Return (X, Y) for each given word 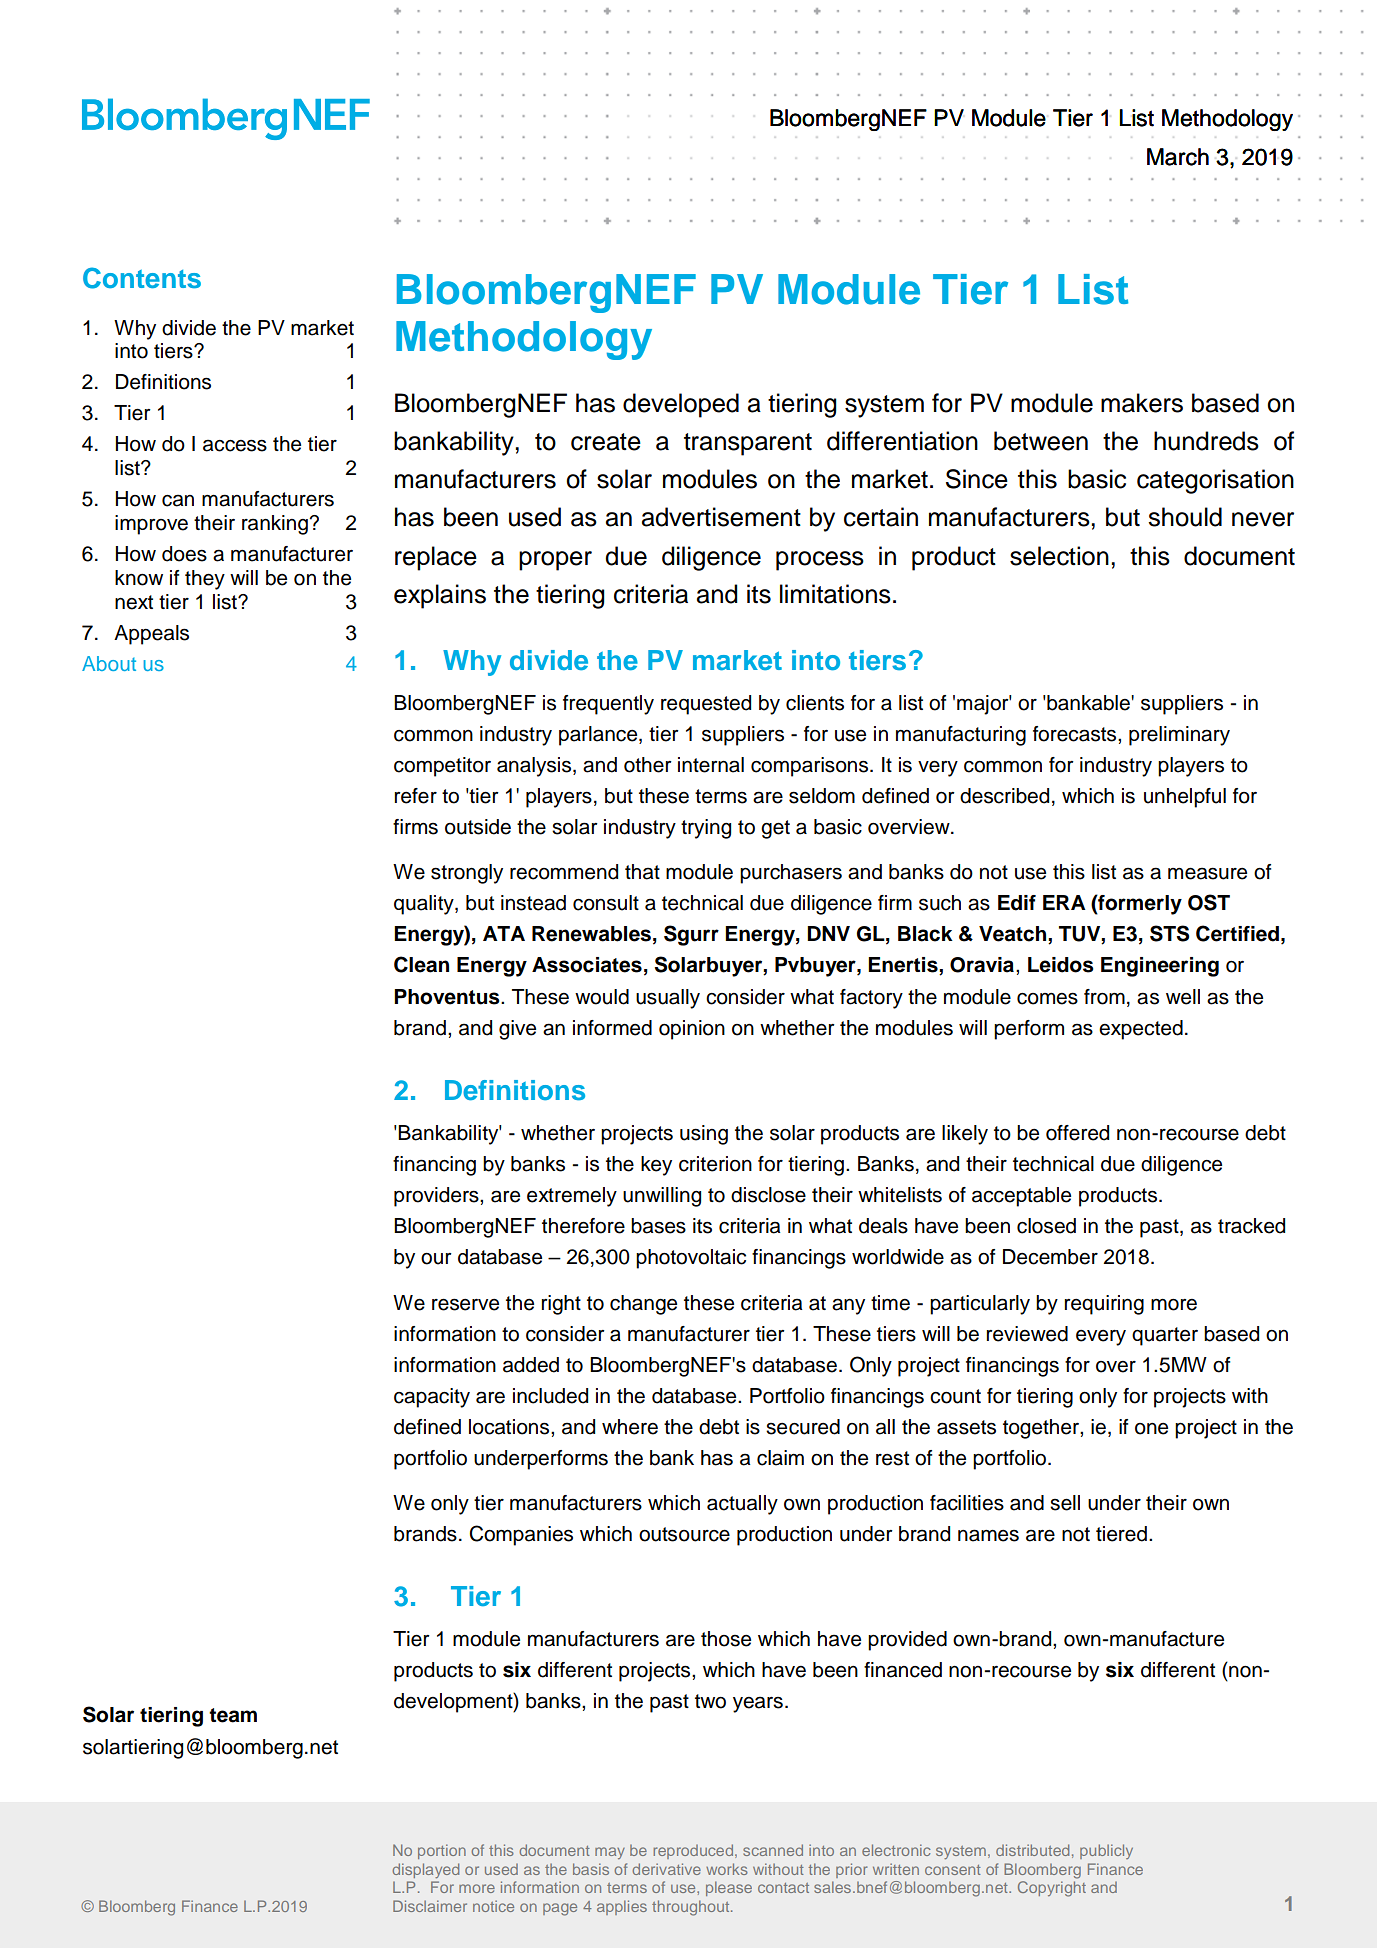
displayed (426, 1870)
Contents (142, 278)
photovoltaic (691, 1259)
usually (668, 999)
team (233, 1715)
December (1050, 1257)
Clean (421, 964)
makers (1142, 403)
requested (706, 705)
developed (681, 405)
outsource (684, 1534)
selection (1059, 556)
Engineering (1160, 967)
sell (1065, 1503)
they (205, 580)
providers (437, 1197)
